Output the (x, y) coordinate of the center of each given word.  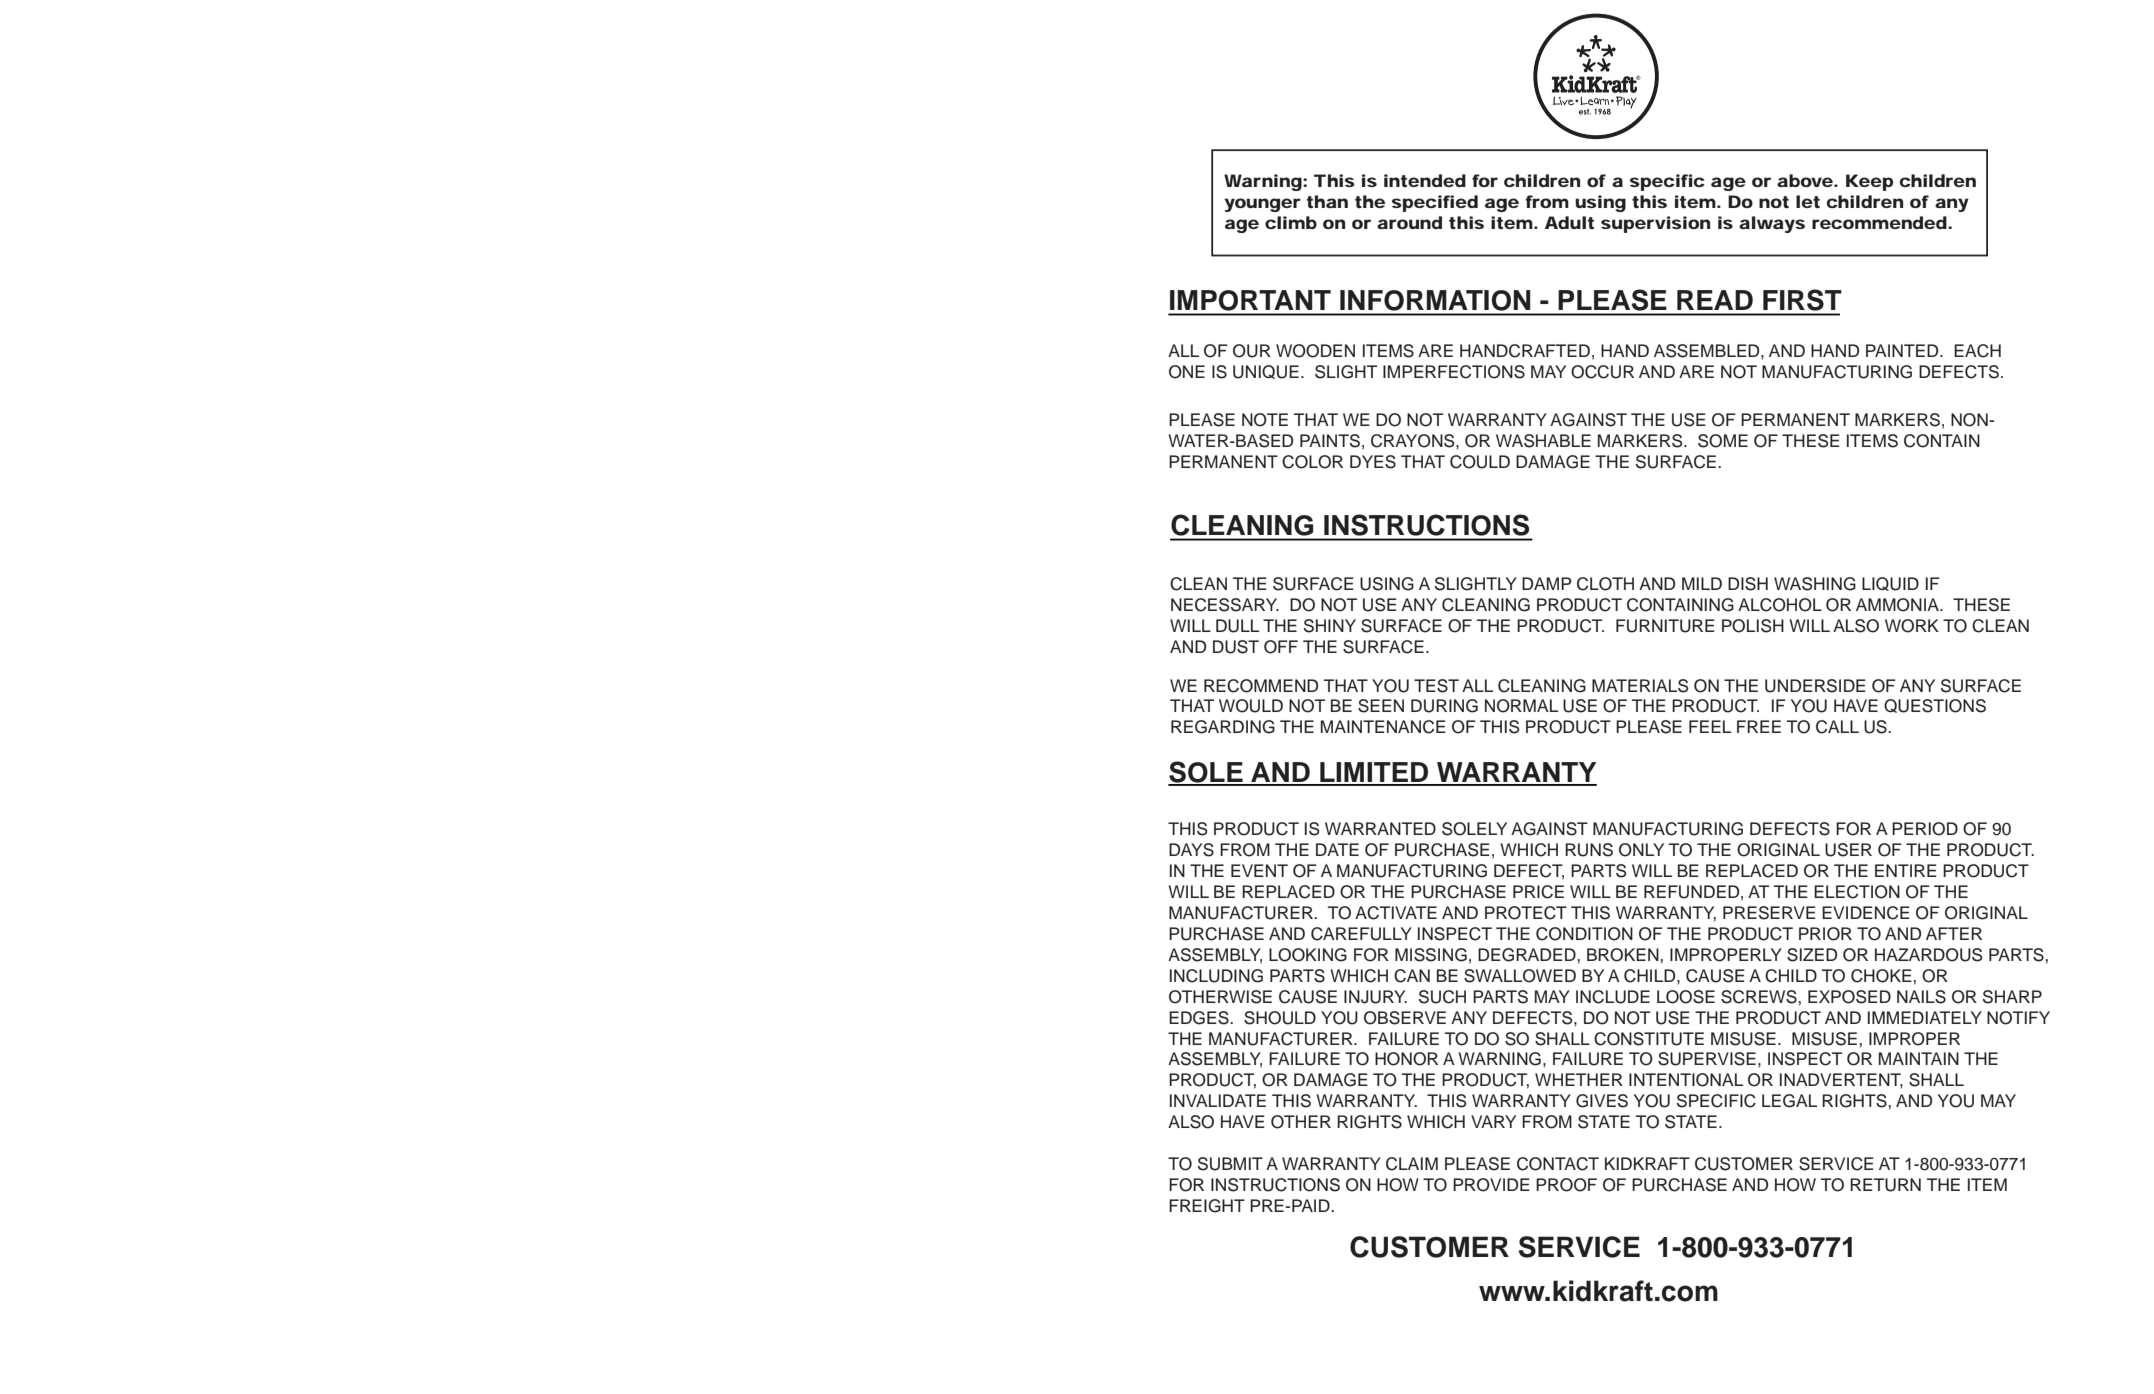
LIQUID (1890, 584)
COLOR (1312, 462)
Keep (1869, 182)
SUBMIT (1230, 1164)
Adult (1569, 222)
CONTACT (1558, 1164)
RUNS (1589, 850)
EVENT (1259, 870)
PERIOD (1925, 829)
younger (1262, 205)
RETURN (1885, 1185)
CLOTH (1605, 584)
